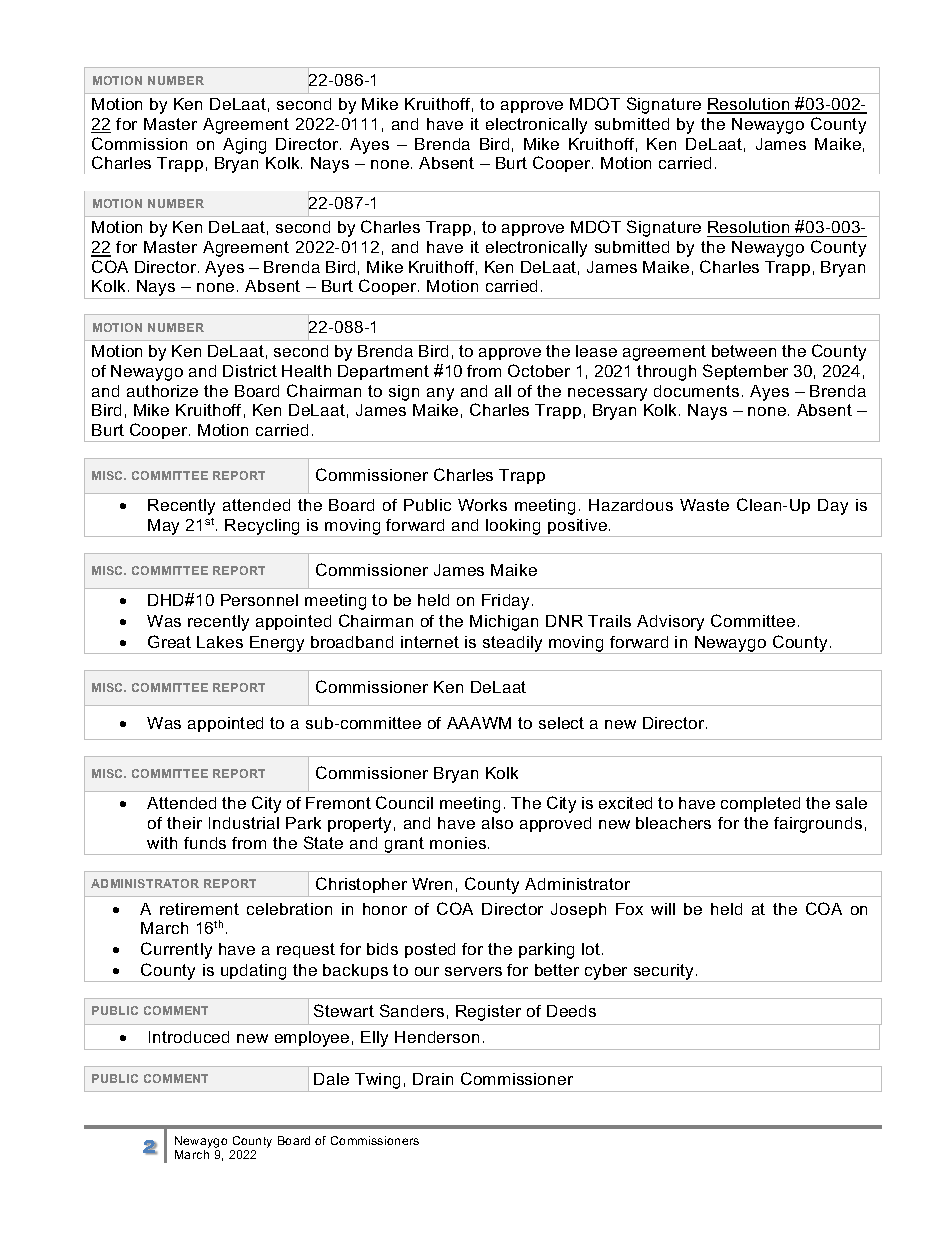  Describe the element at coordinates (670, 623) in the document. I see `Advisory` at that location.
